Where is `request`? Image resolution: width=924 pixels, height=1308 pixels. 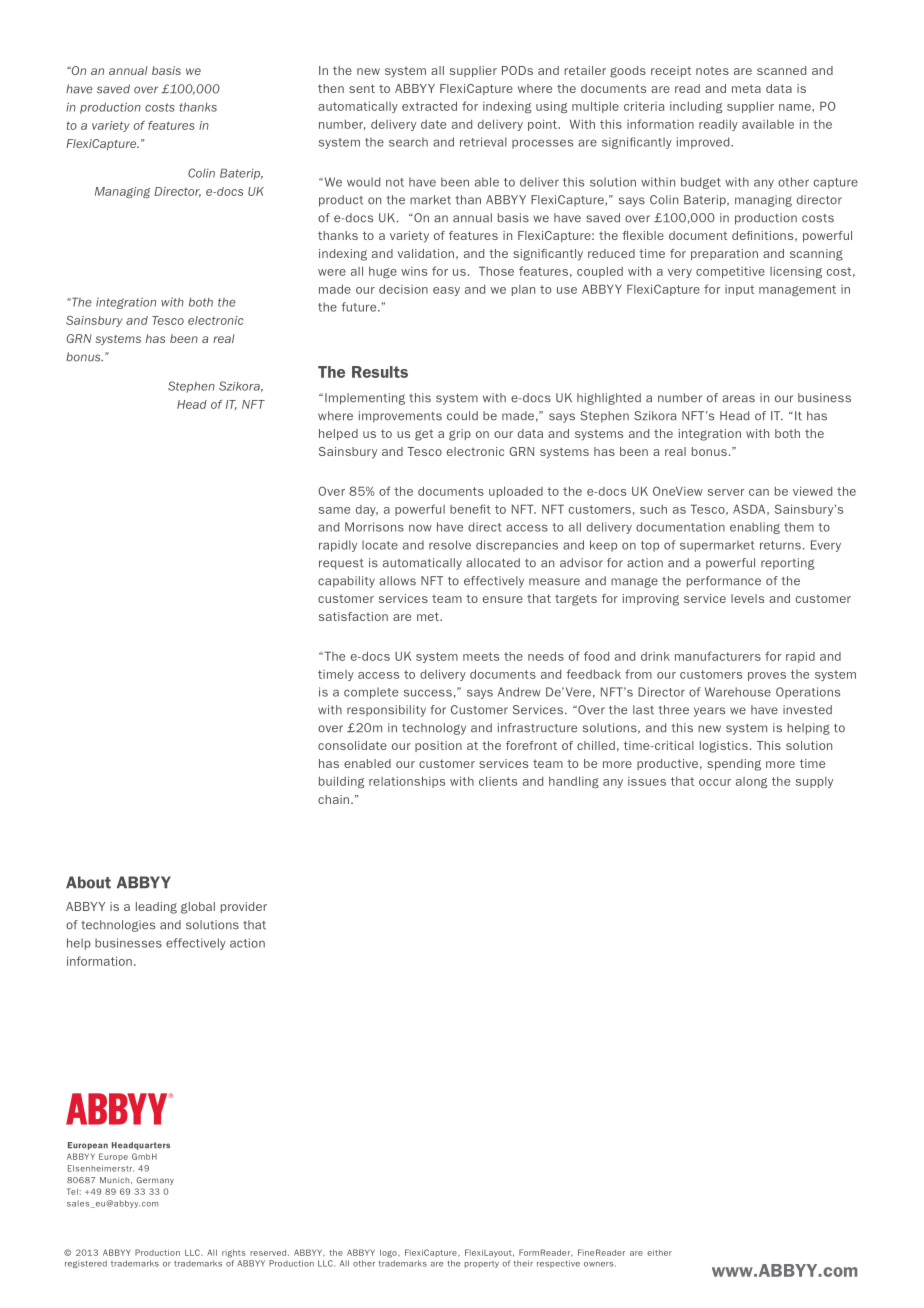 request is located at coordinates (341, 564).
